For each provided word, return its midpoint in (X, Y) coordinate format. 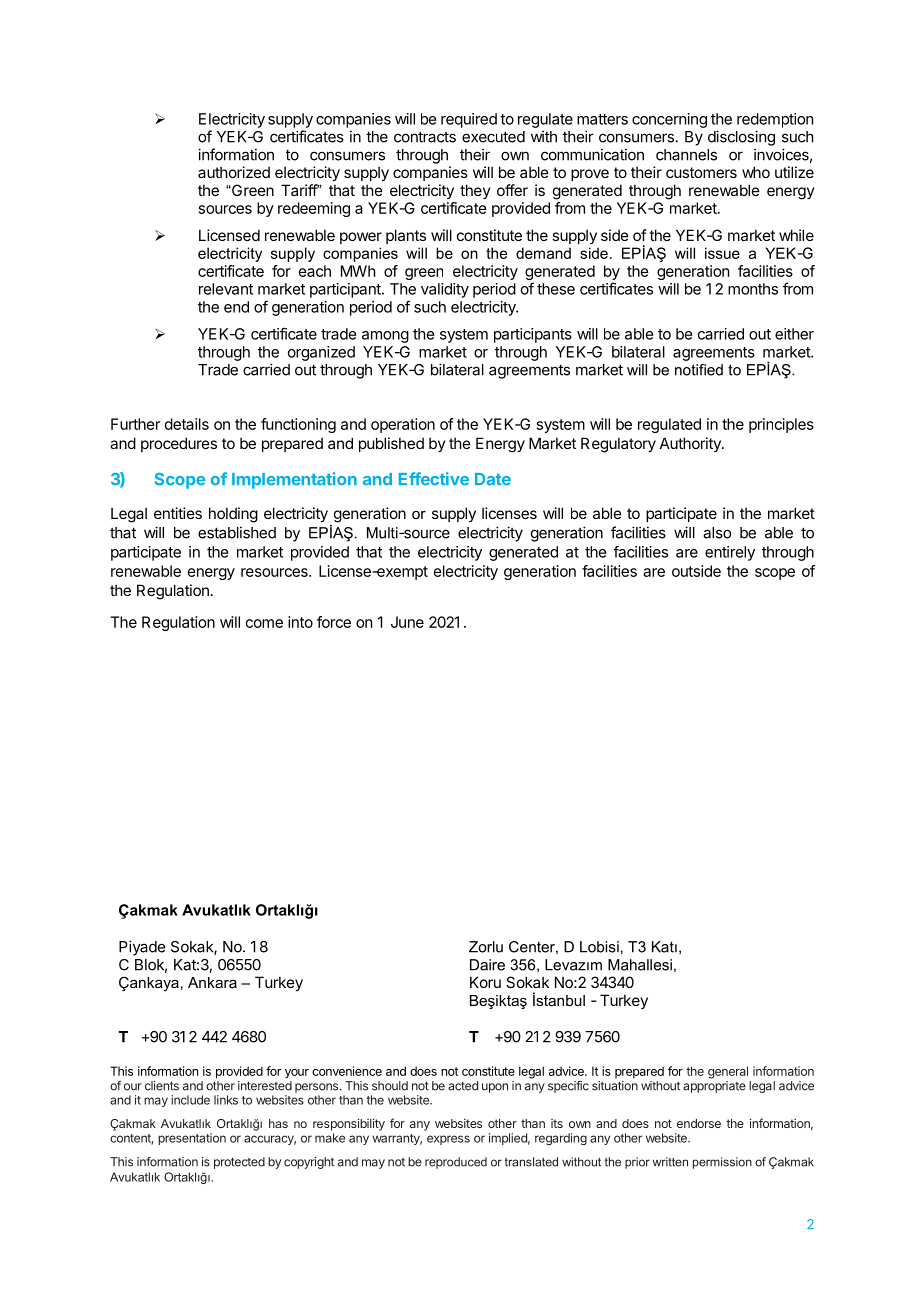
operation (403, 425)
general (728, 1072)
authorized (234, 172)
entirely (730, 553)
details (187, 424)
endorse (699, 1123)
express (448, 1140)
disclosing (741, 138)
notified (699, 370)
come (264, 623)
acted (463, 1086)
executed (493, 137)
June (407, 622)
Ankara (212, 982)
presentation (192, 1139)
